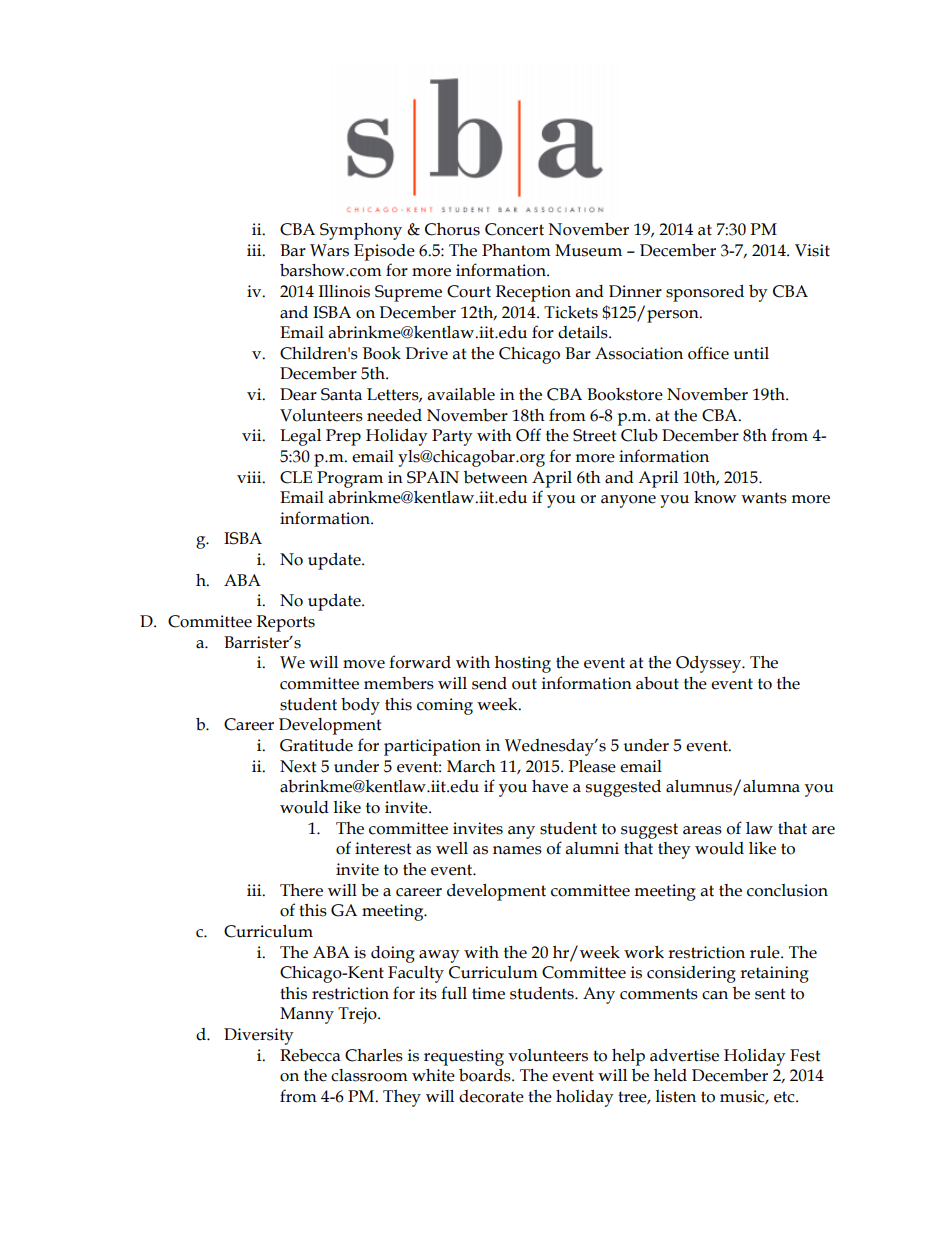 The height and width of the screenshot is (1233, 952). What do you see at coordinates (516, 250) in the screenshot?
I see `Phantom` at bounding box center [516, 250].
